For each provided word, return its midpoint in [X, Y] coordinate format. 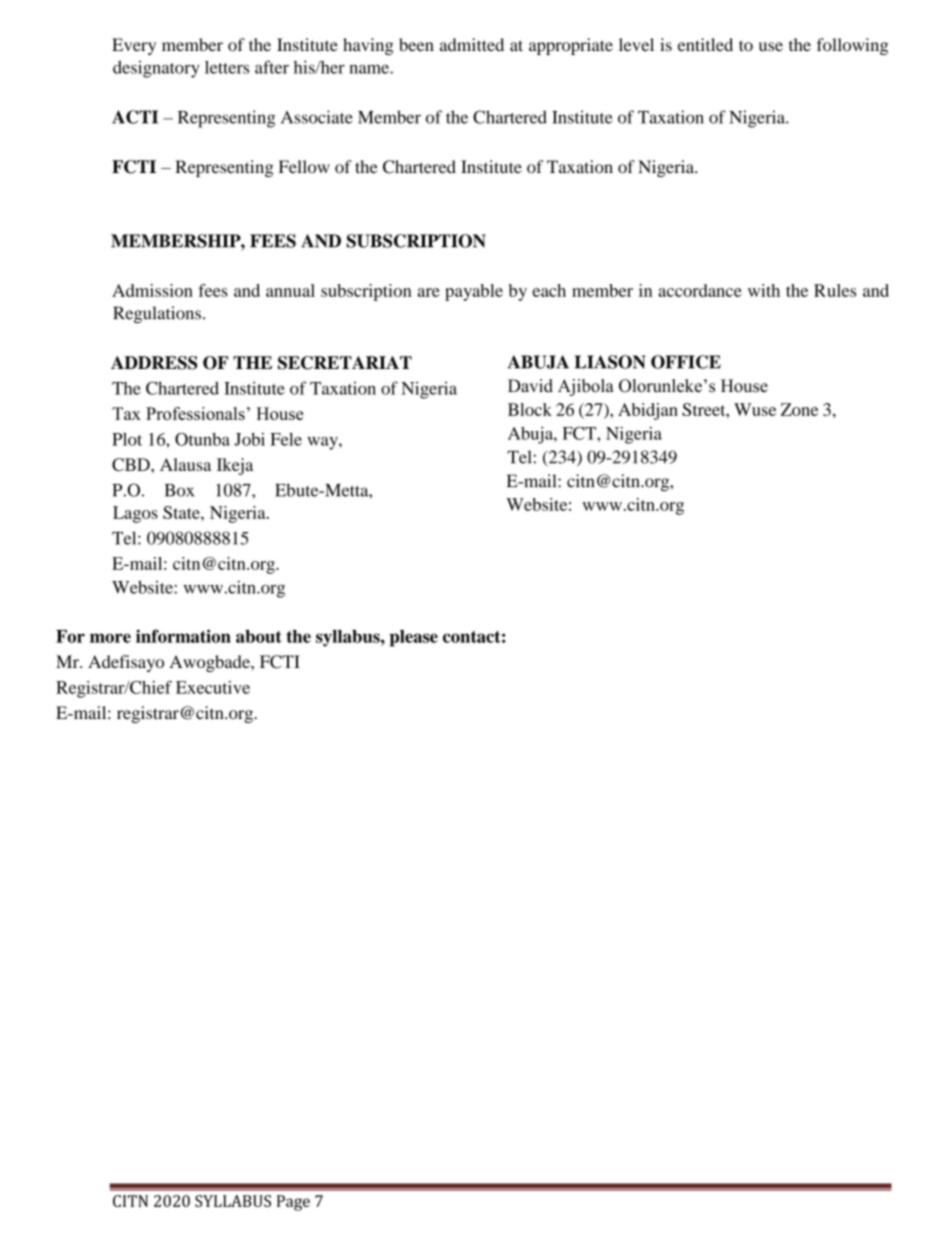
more [110, 638]
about [259, 636]
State [182, 512]
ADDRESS [154, 363]
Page [293, 1203]
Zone [799, 409]
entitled [705, 44]
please [414, 638]
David [530, 386]
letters [227, 67]
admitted [472, 44]
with [764, 290]
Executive [213, 687]
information [183, 636]
